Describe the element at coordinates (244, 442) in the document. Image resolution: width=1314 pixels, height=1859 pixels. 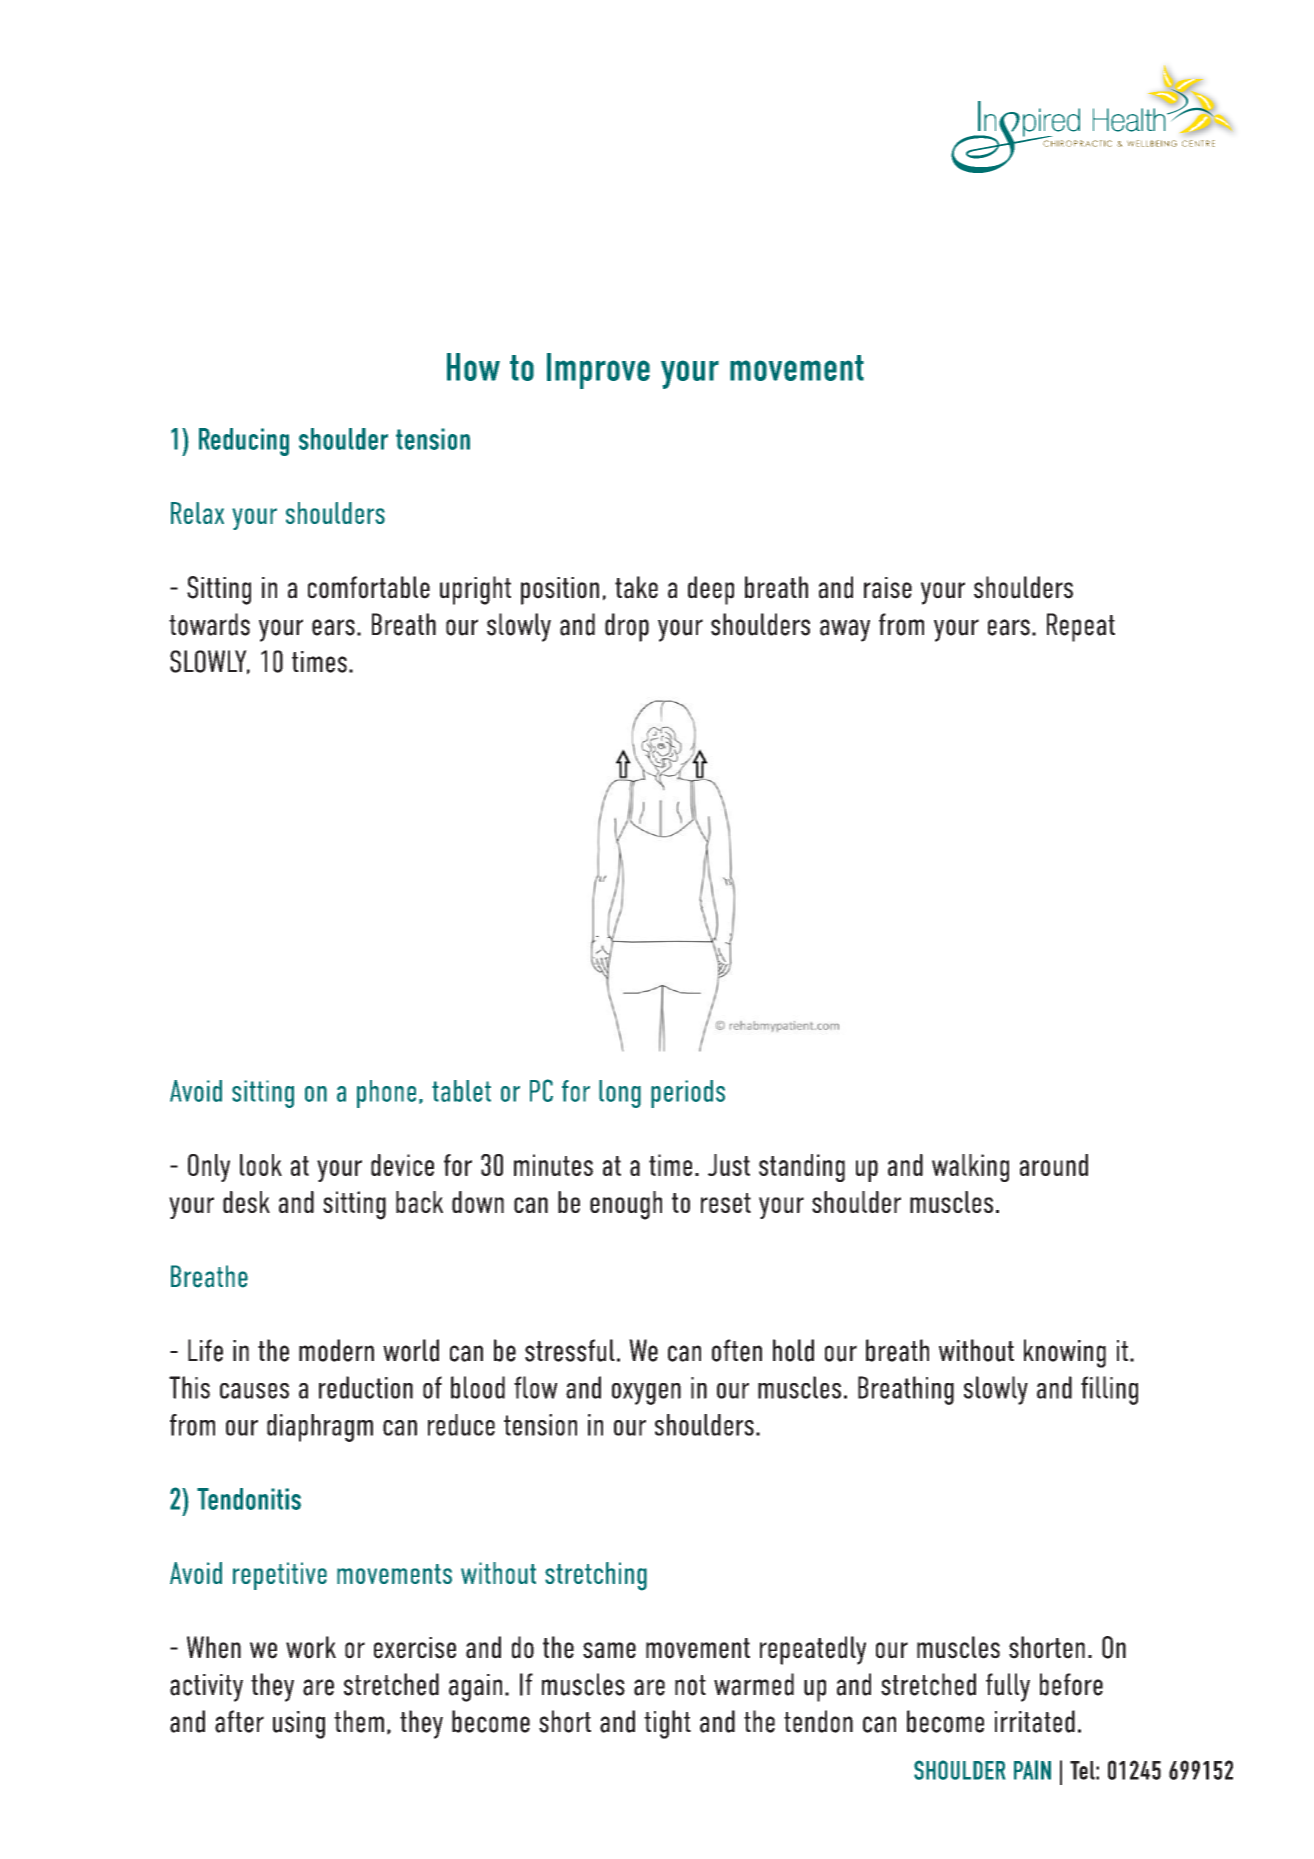
I see `Reducing` at that location.
